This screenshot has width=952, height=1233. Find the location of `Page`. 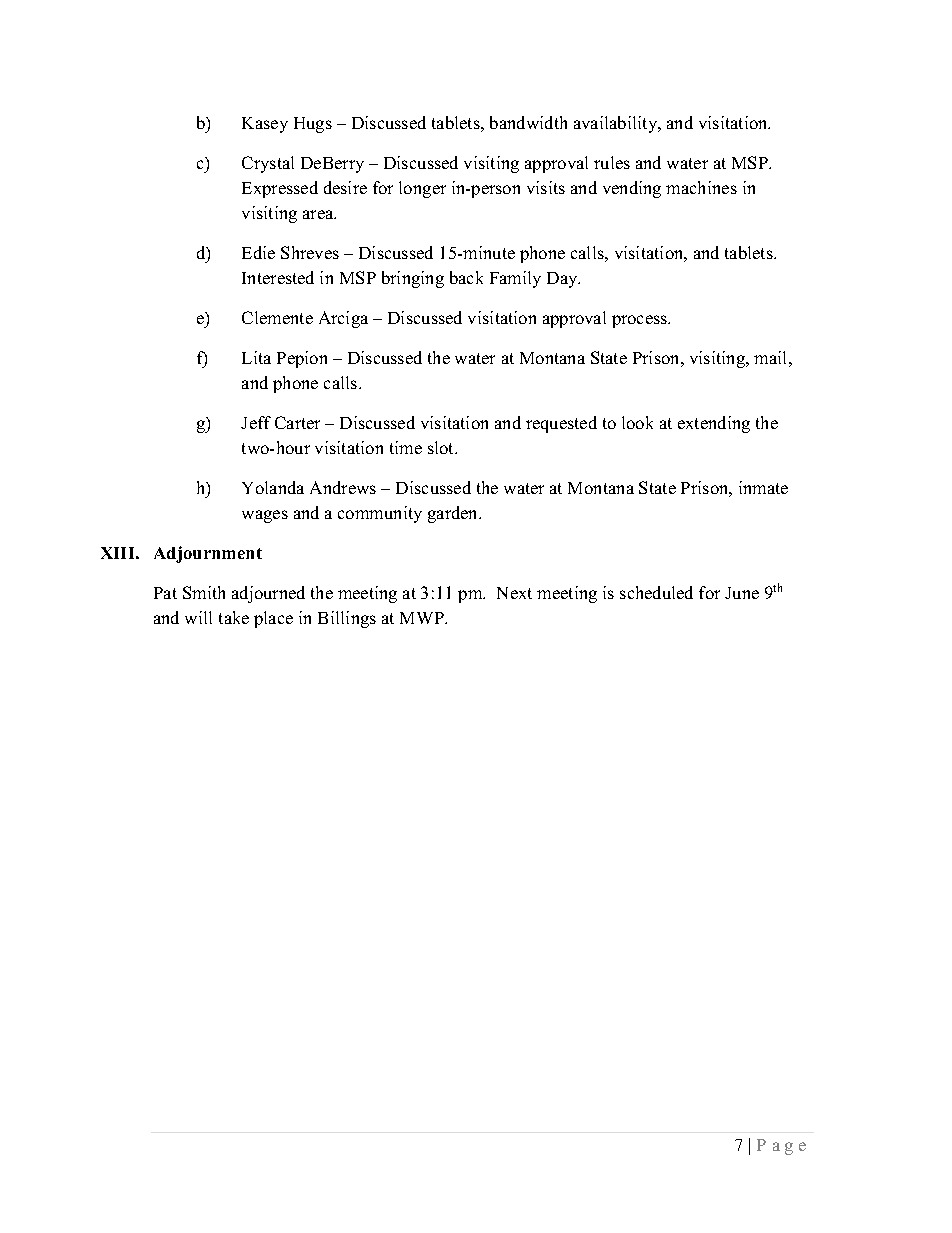

Page is located at coordinates (781, 1147).
